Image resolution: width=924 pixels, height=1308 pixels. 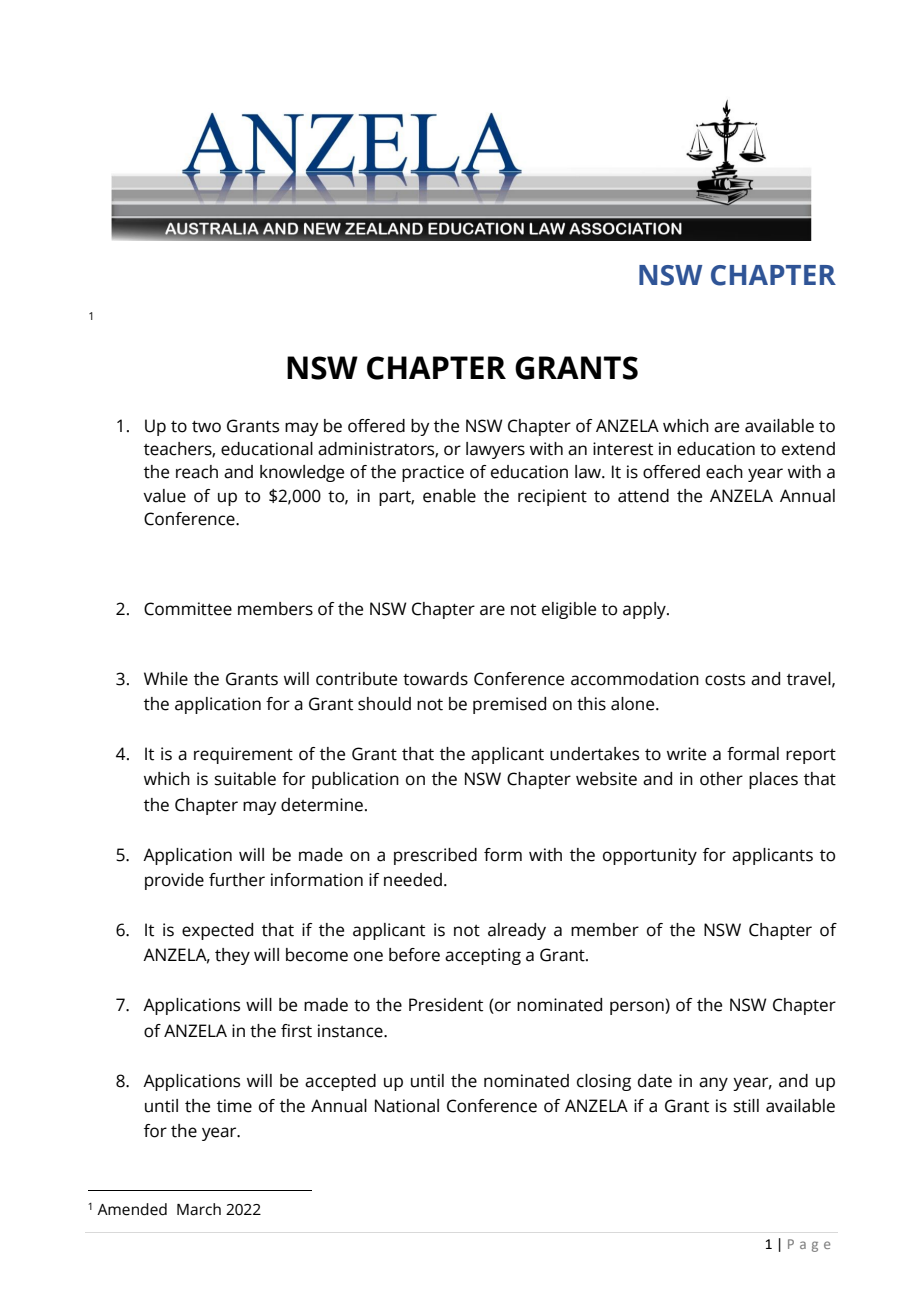 I want to click on two, so click(x=206, y=427).
